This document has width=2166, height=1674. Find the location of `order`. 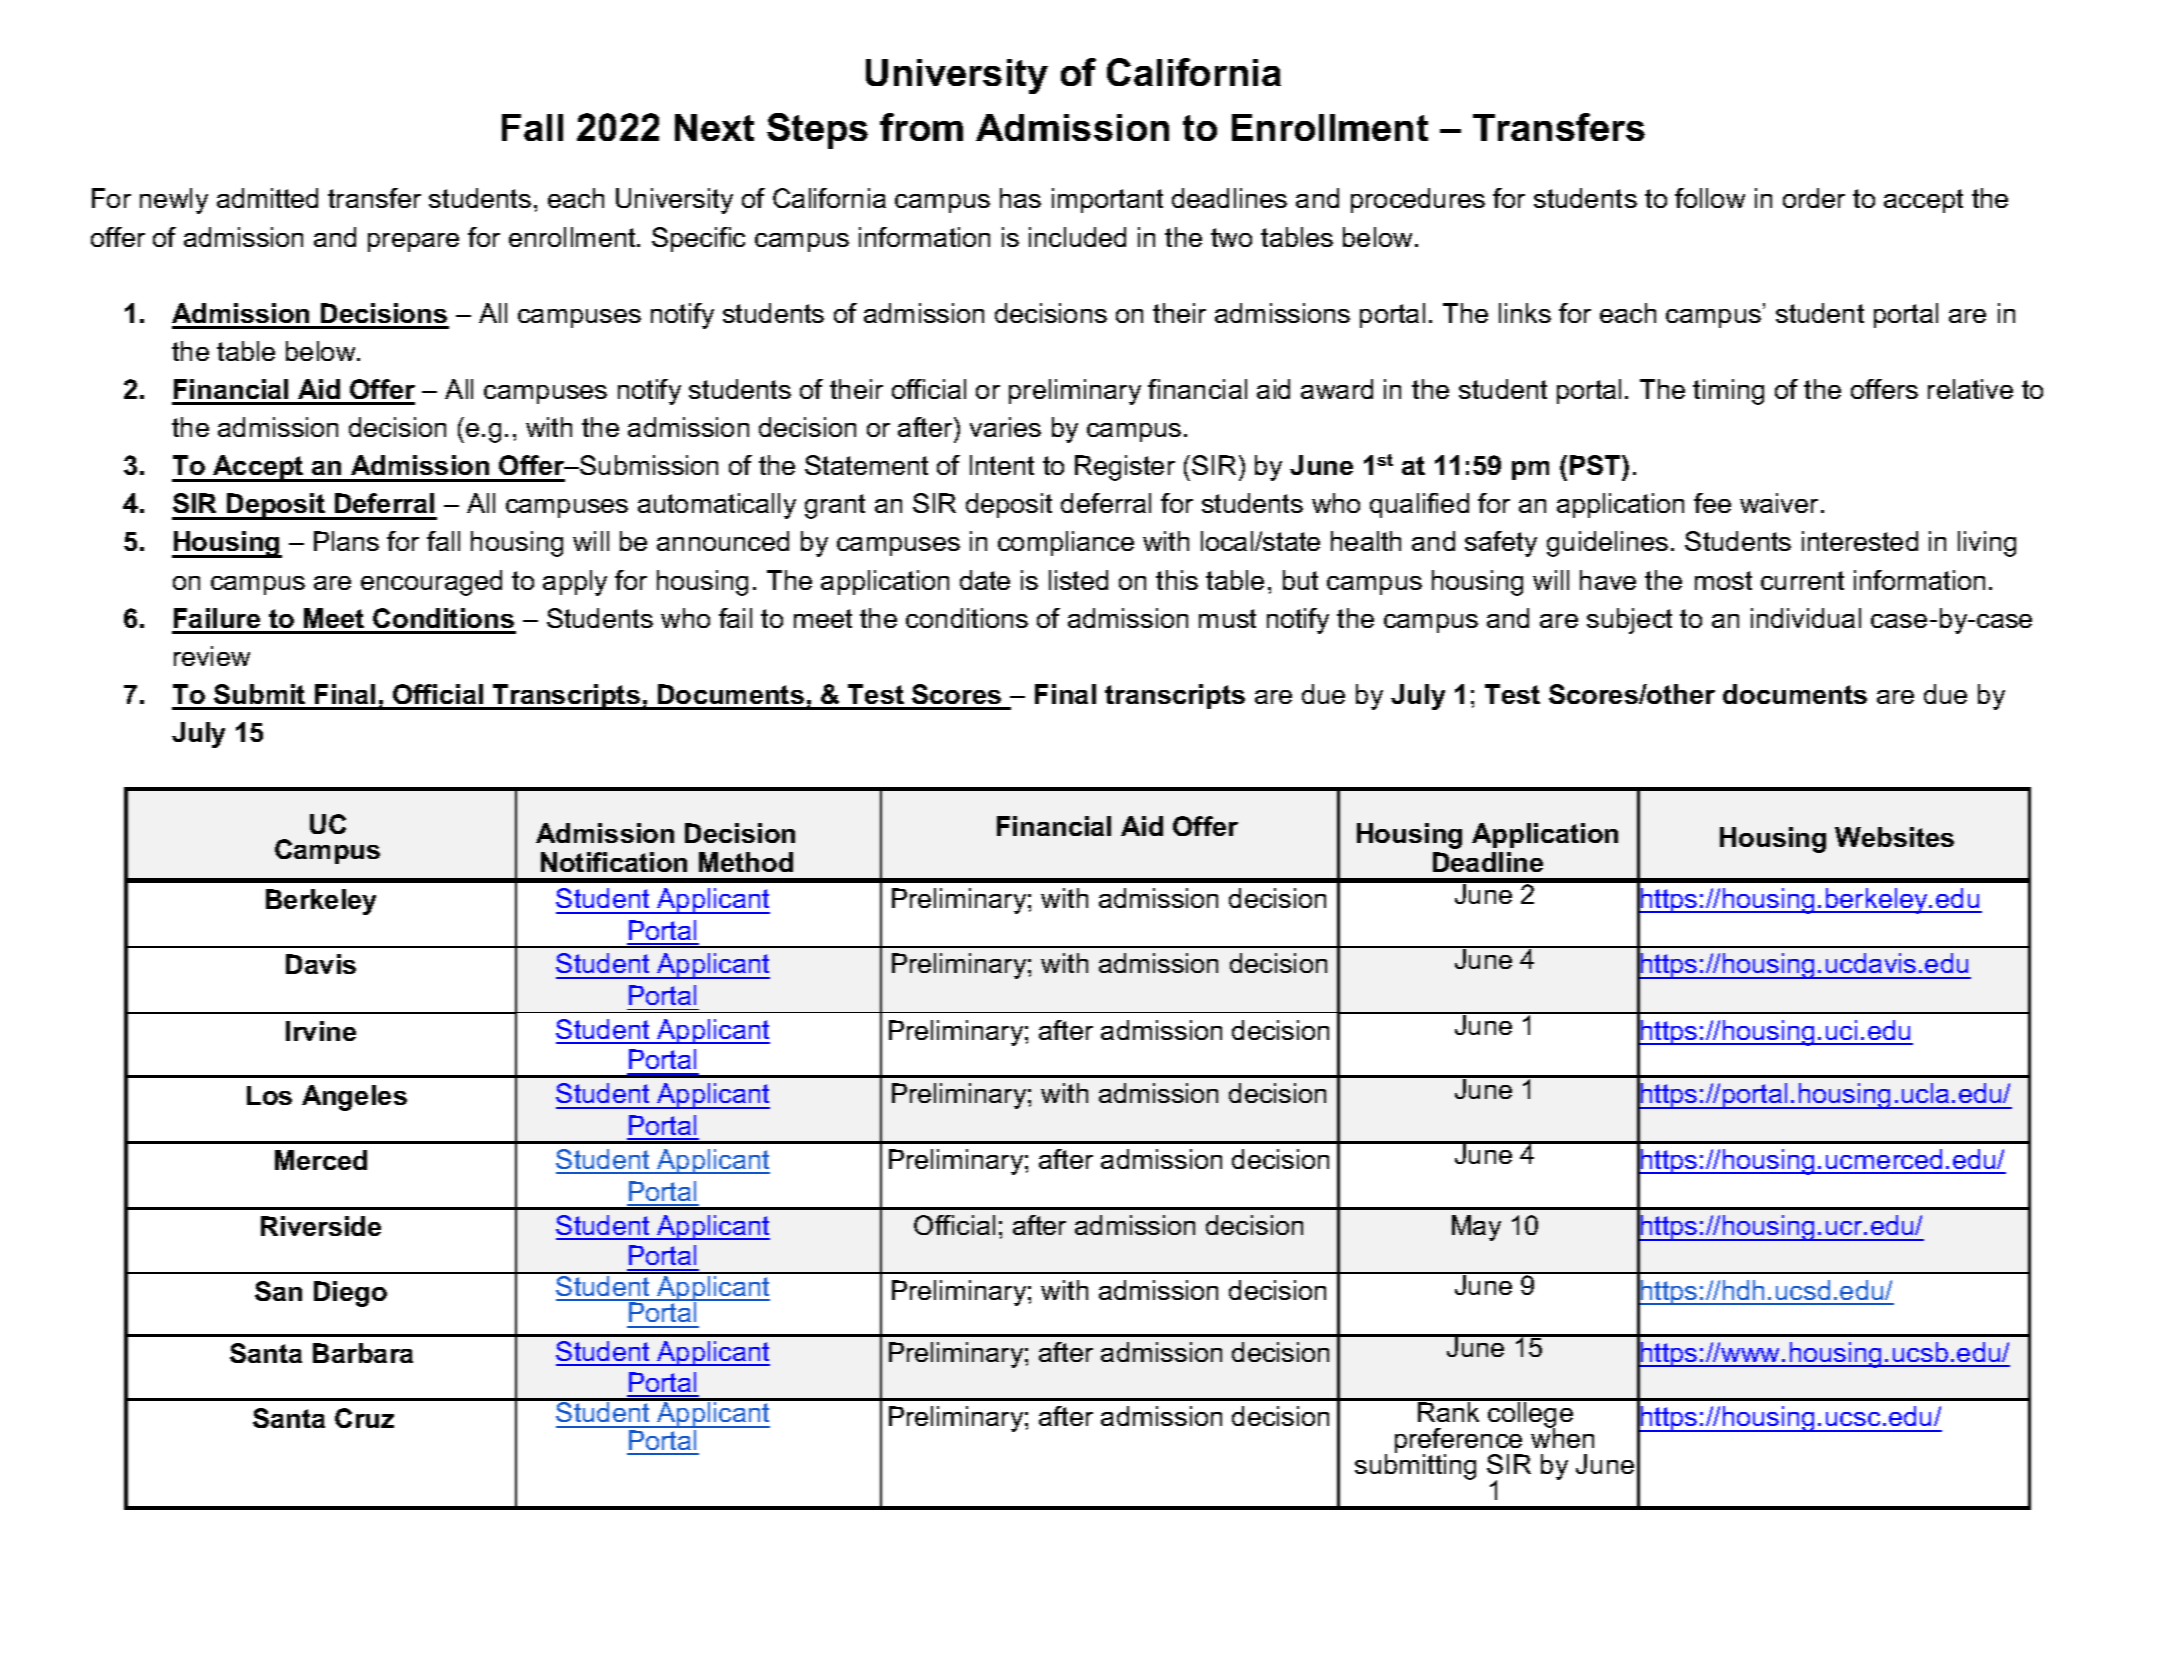

order is located at coordinates (1814, 198).
